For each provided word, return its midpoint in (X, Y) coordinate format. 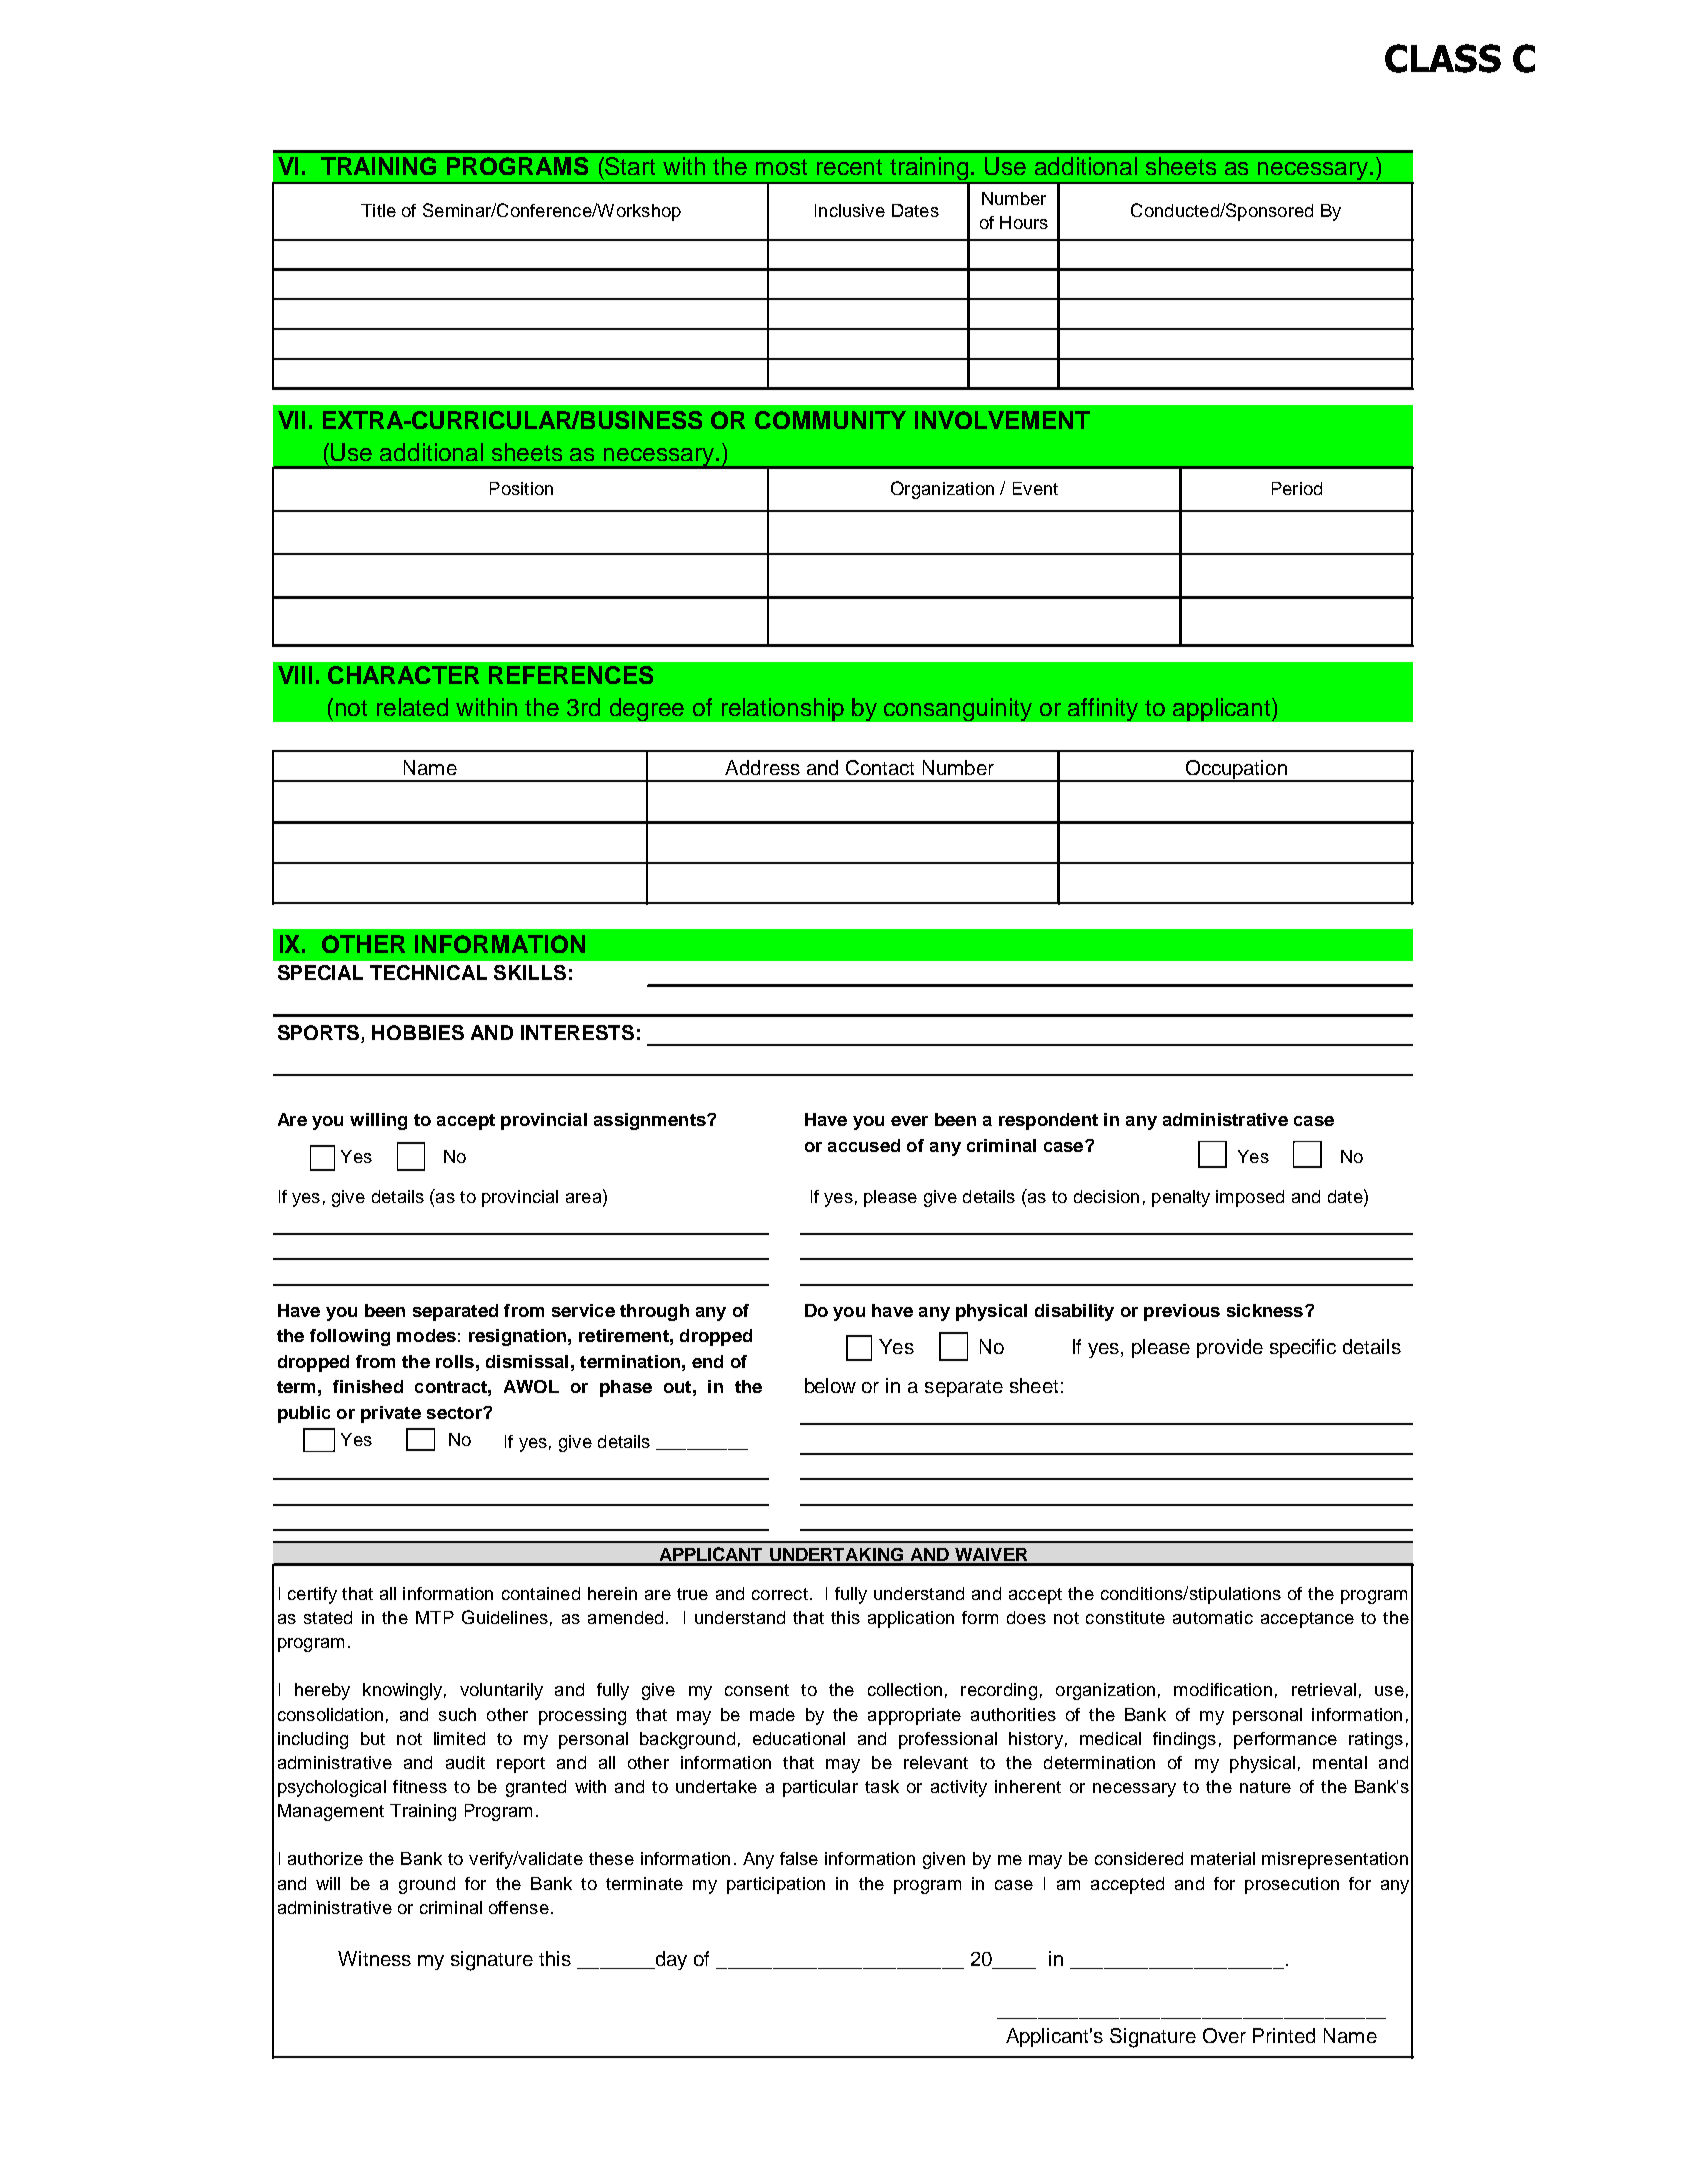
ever (909, 1121)
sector (455, 1413)
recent (849, 167)
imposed (1250, 1198)
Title (378, 210)
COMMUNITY (830, 420)
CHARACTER (403, 675)
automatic (1213, 1617)
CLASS (1443, 58)
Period (1297, 488)
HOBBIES (418, 1032)
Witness (374, 1958)
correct (780, 1594)
